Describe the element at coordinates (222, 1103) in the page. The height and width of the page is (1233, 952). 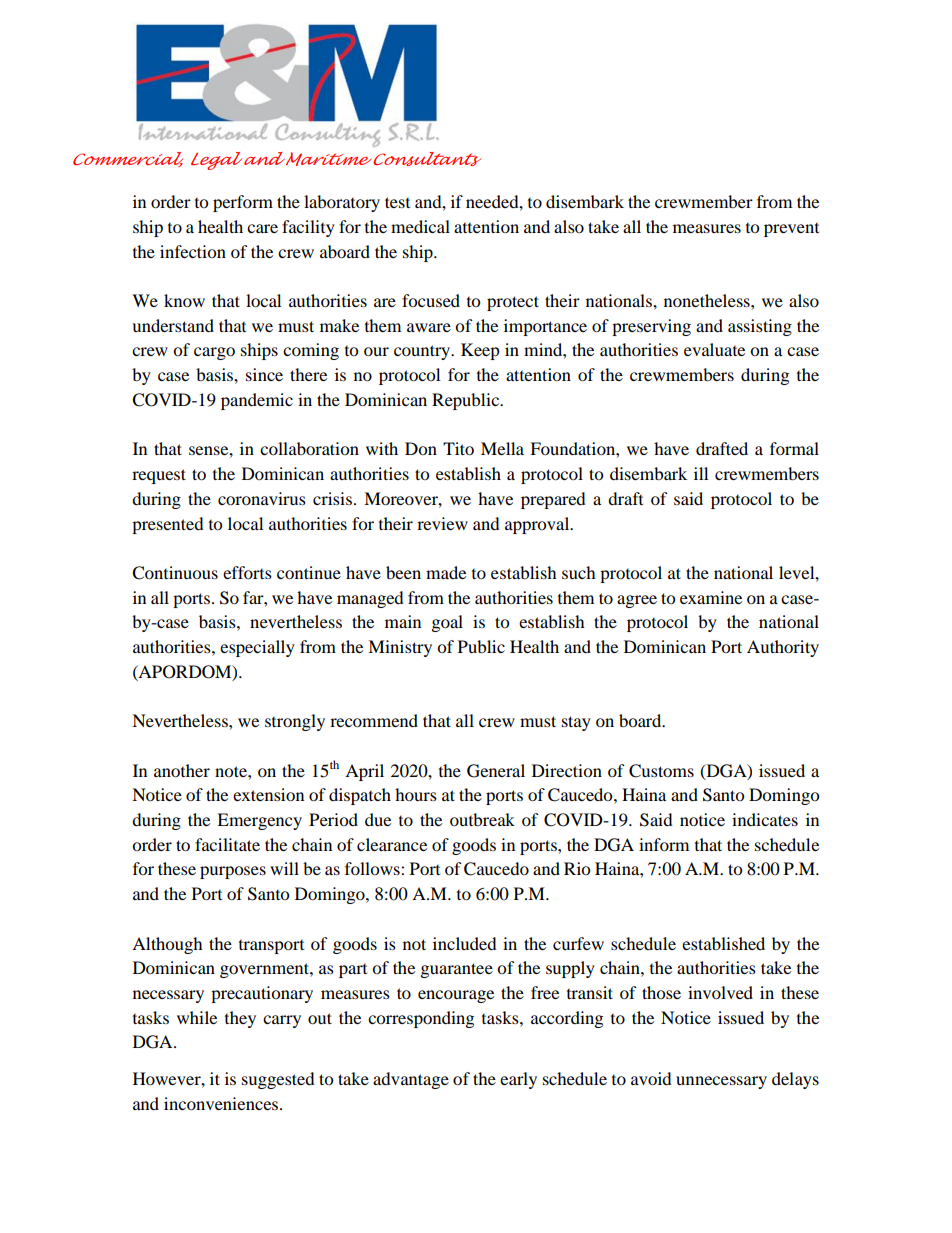
I see `inconveniences` at that location.
